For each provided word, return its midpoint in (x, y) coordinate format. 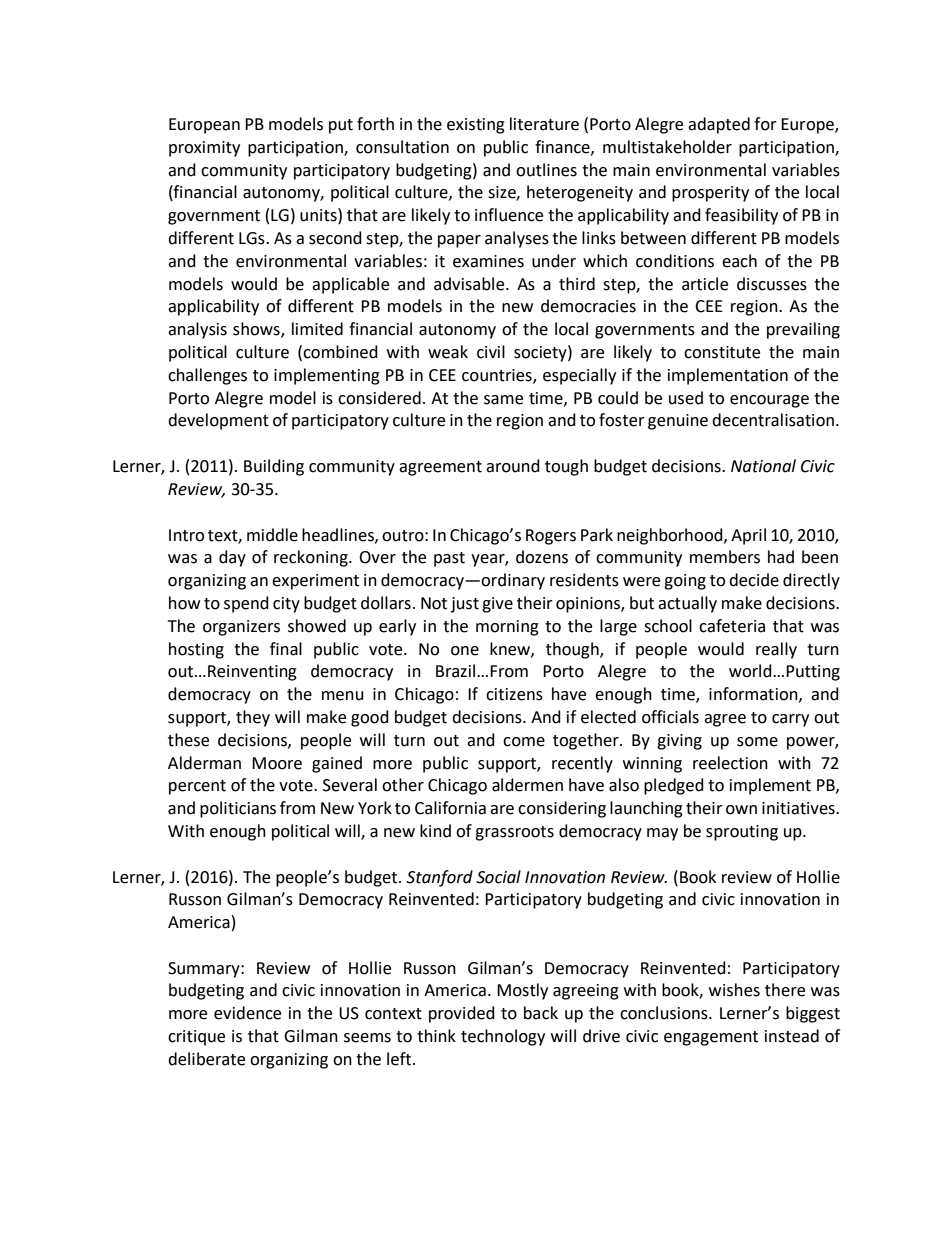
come (524, 742)
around (513, 466)
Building (274, 467)
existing (476, 126)
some (757, 742)
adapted (719, 125)
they (253, 718)
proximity (204, 149)
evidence (247, 1013)
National (763, 466)
